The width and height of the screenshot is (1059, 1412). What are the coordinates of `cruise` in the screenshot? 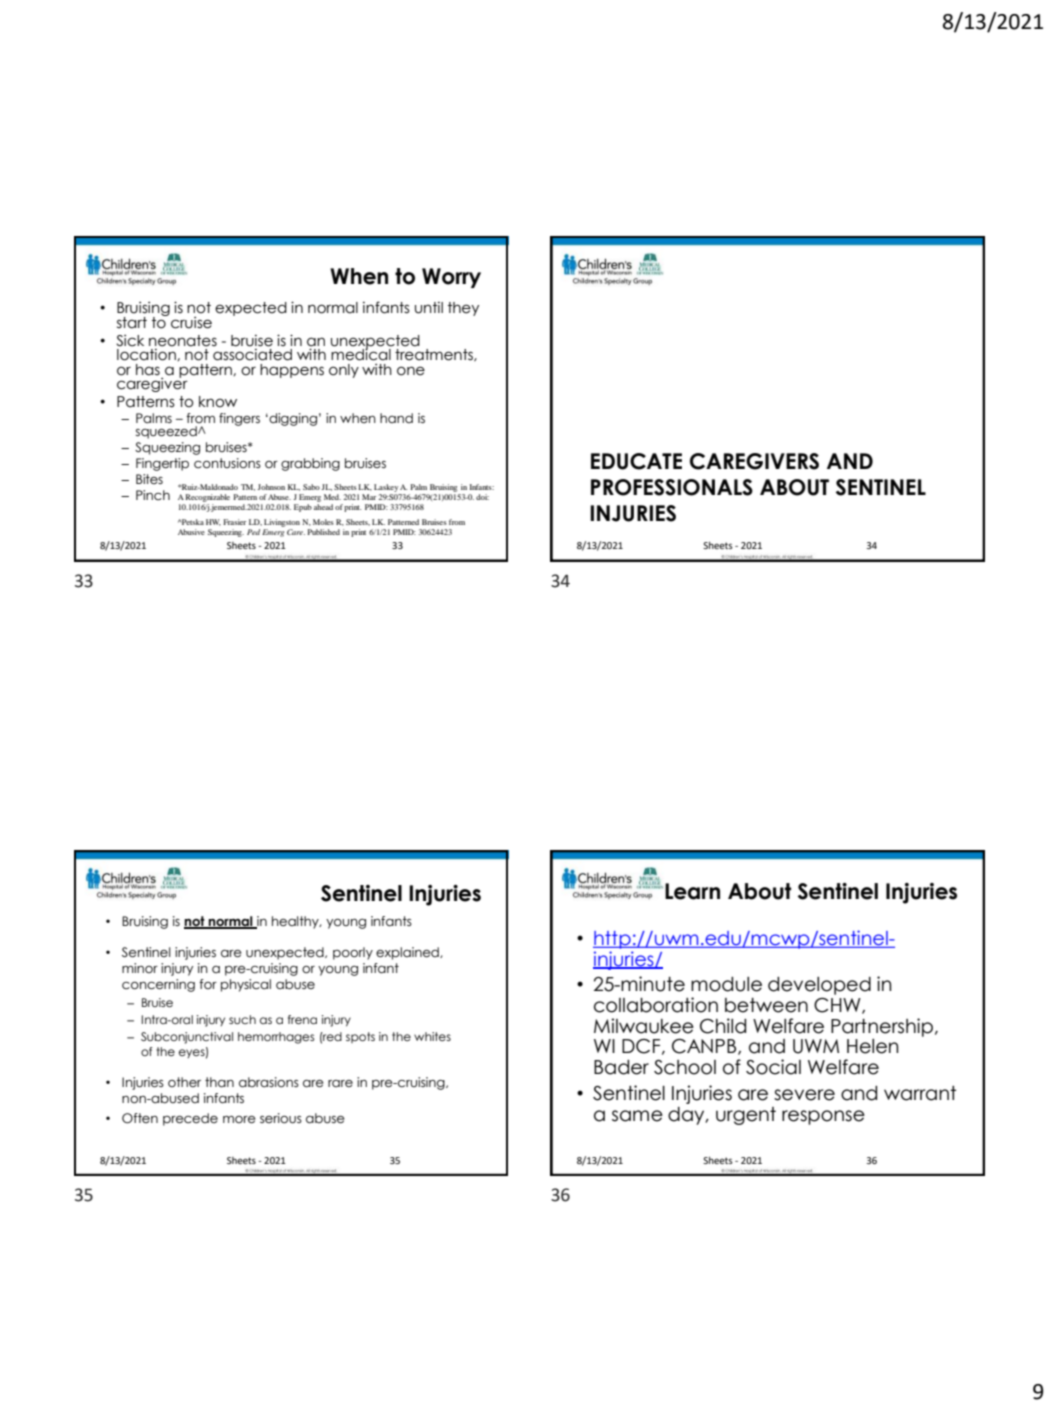 It's located at (191, 323).
